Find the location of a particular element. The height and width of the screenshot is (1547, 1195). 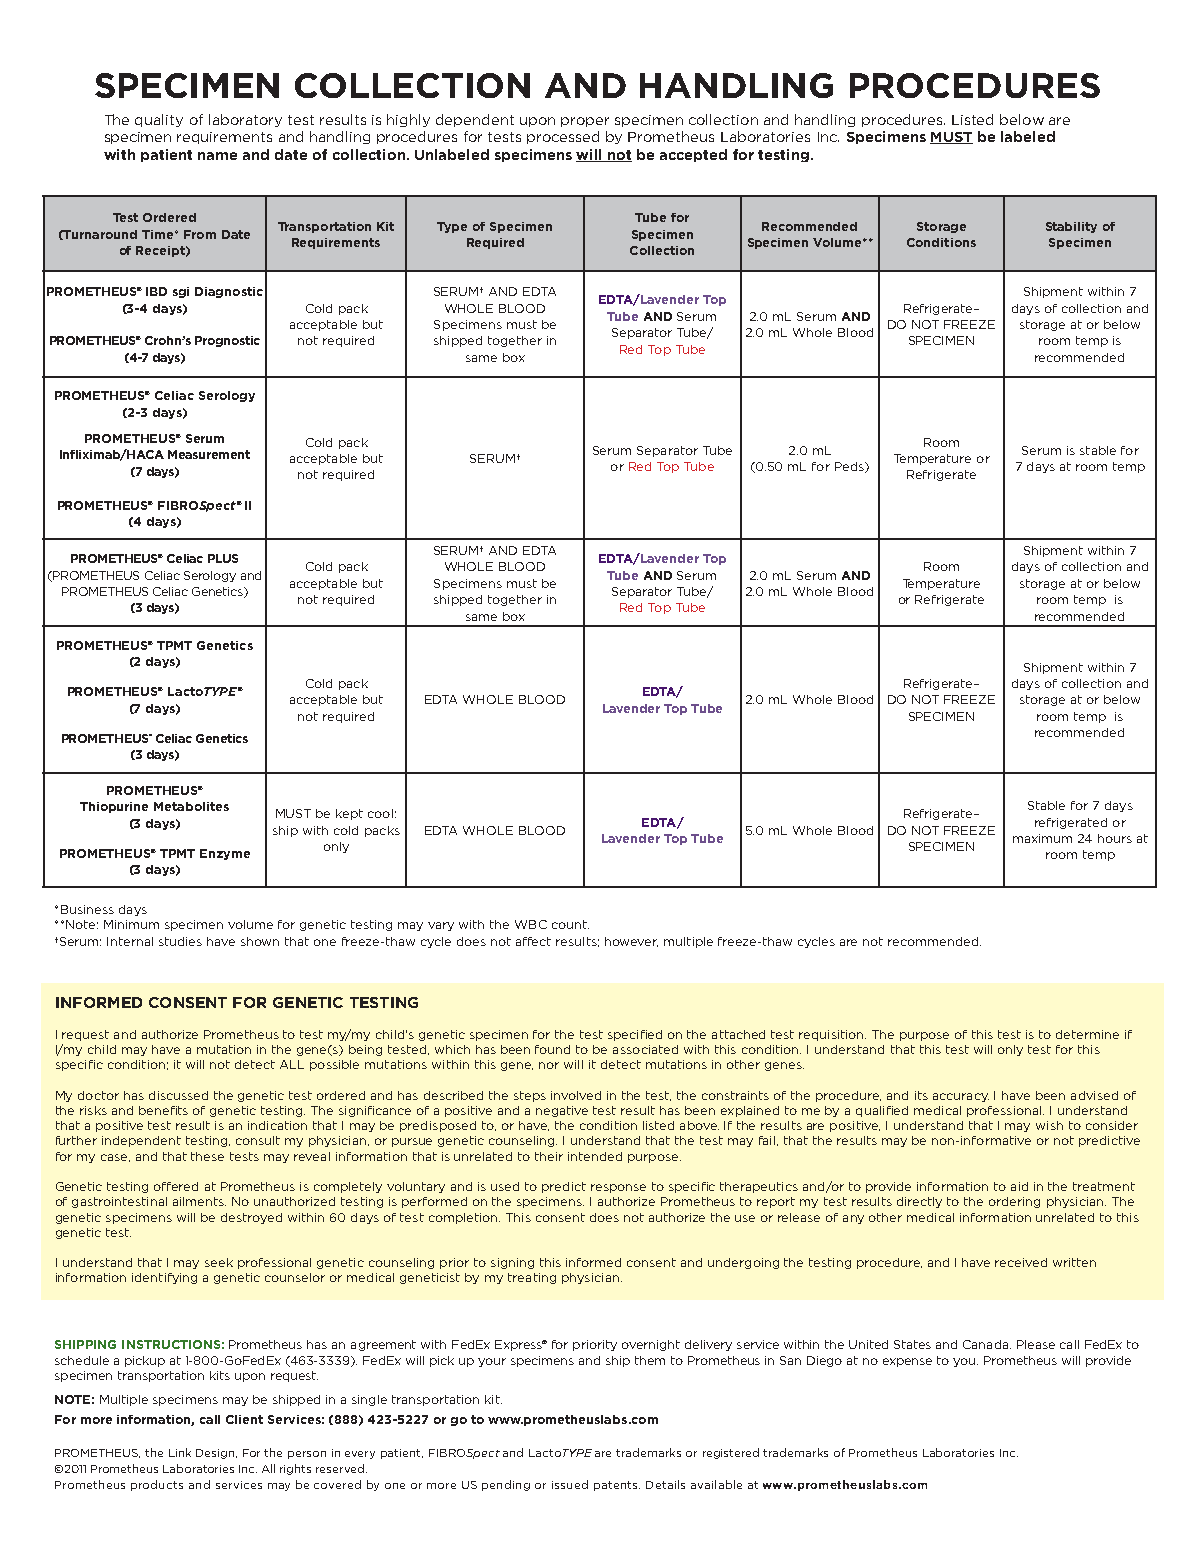

determine is located at coordinates (1087, 1034).
